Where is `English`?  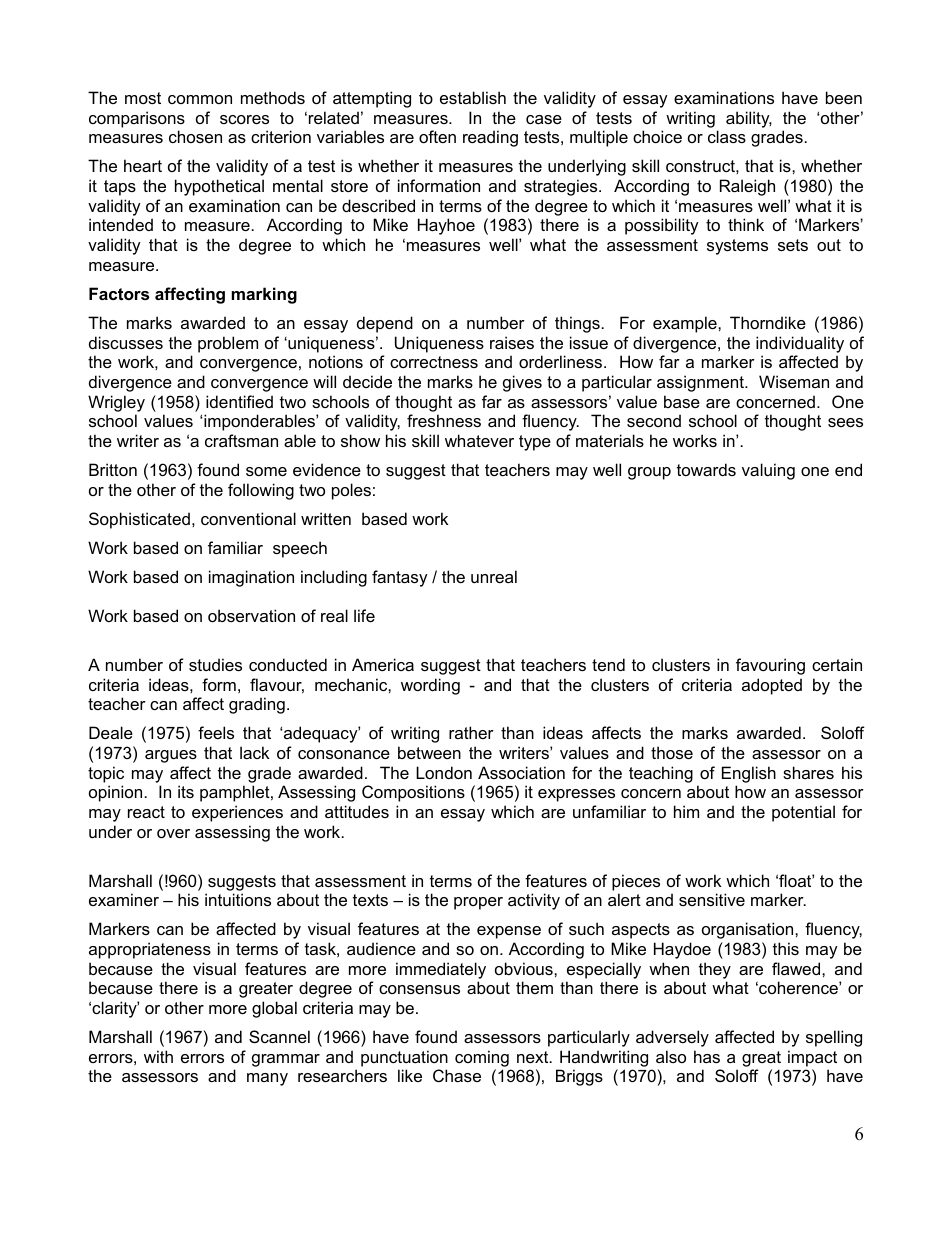 English is located at coordinates (749, 774).
